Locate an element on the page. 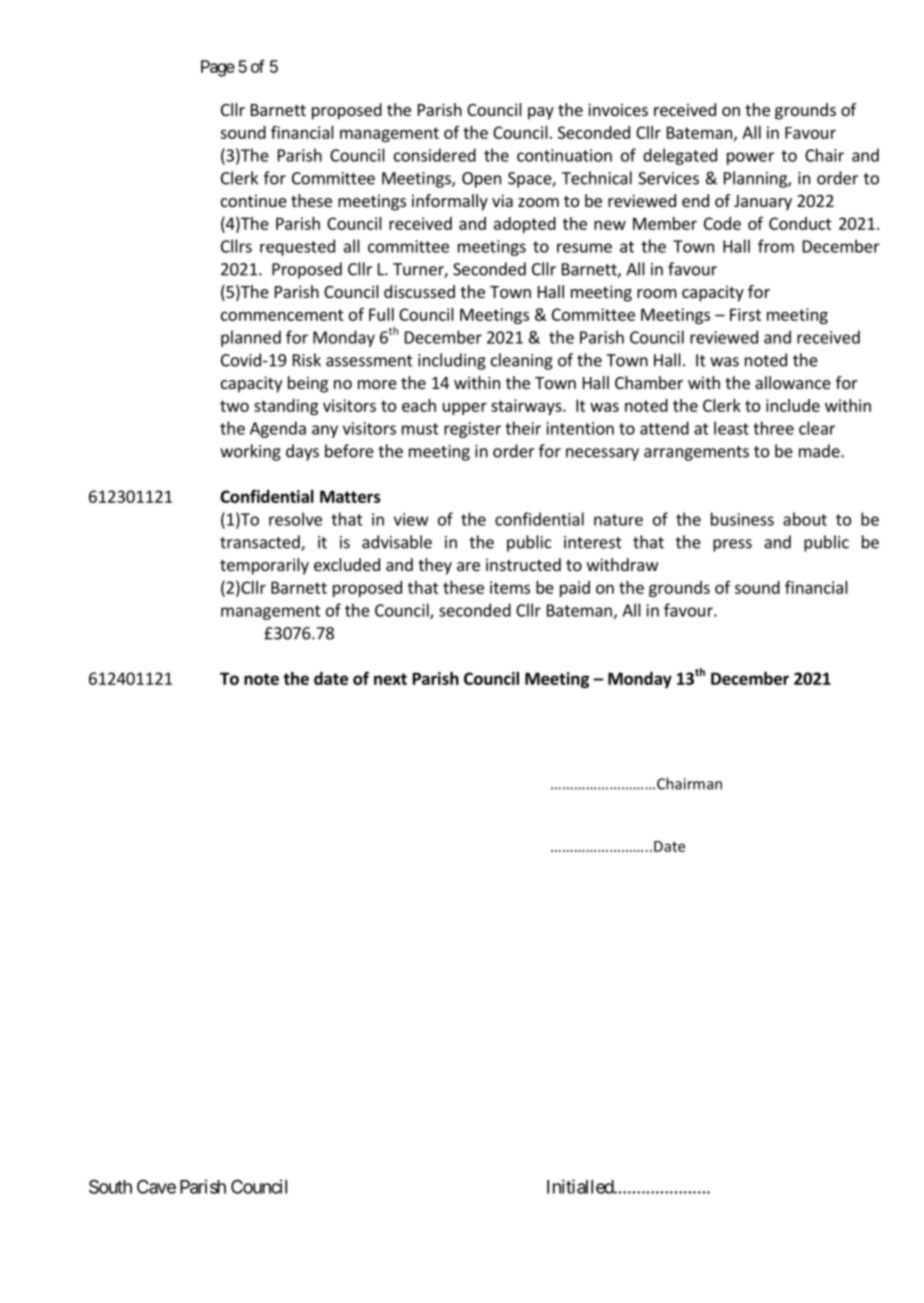  First is located at coordinates (745, 314).
